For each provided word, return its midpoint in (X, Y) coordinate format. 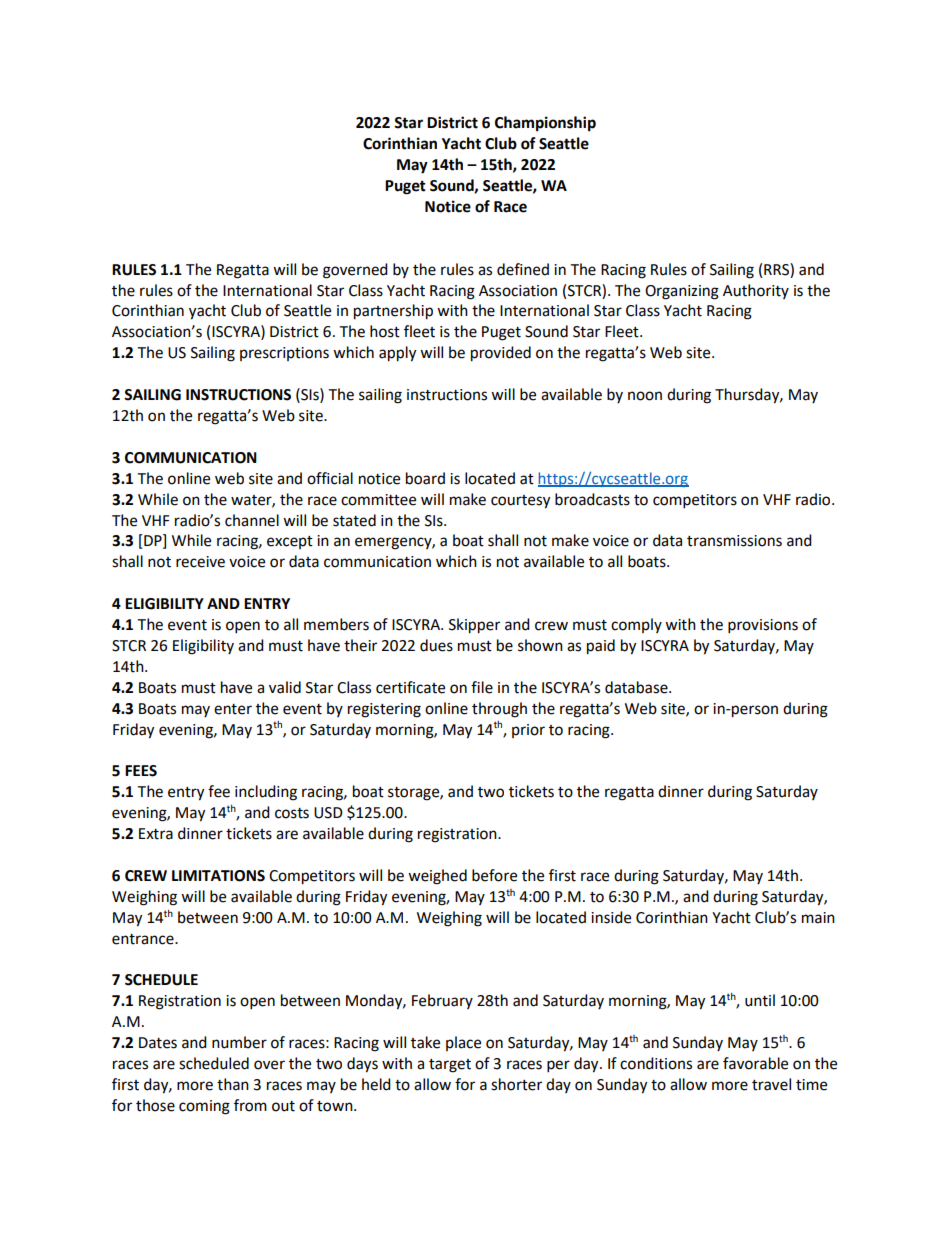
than (233, 1084)
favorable (755, 1063)
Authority (756, 291)
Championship (545, 124)
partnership (393, 312)
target (450, 1066)
